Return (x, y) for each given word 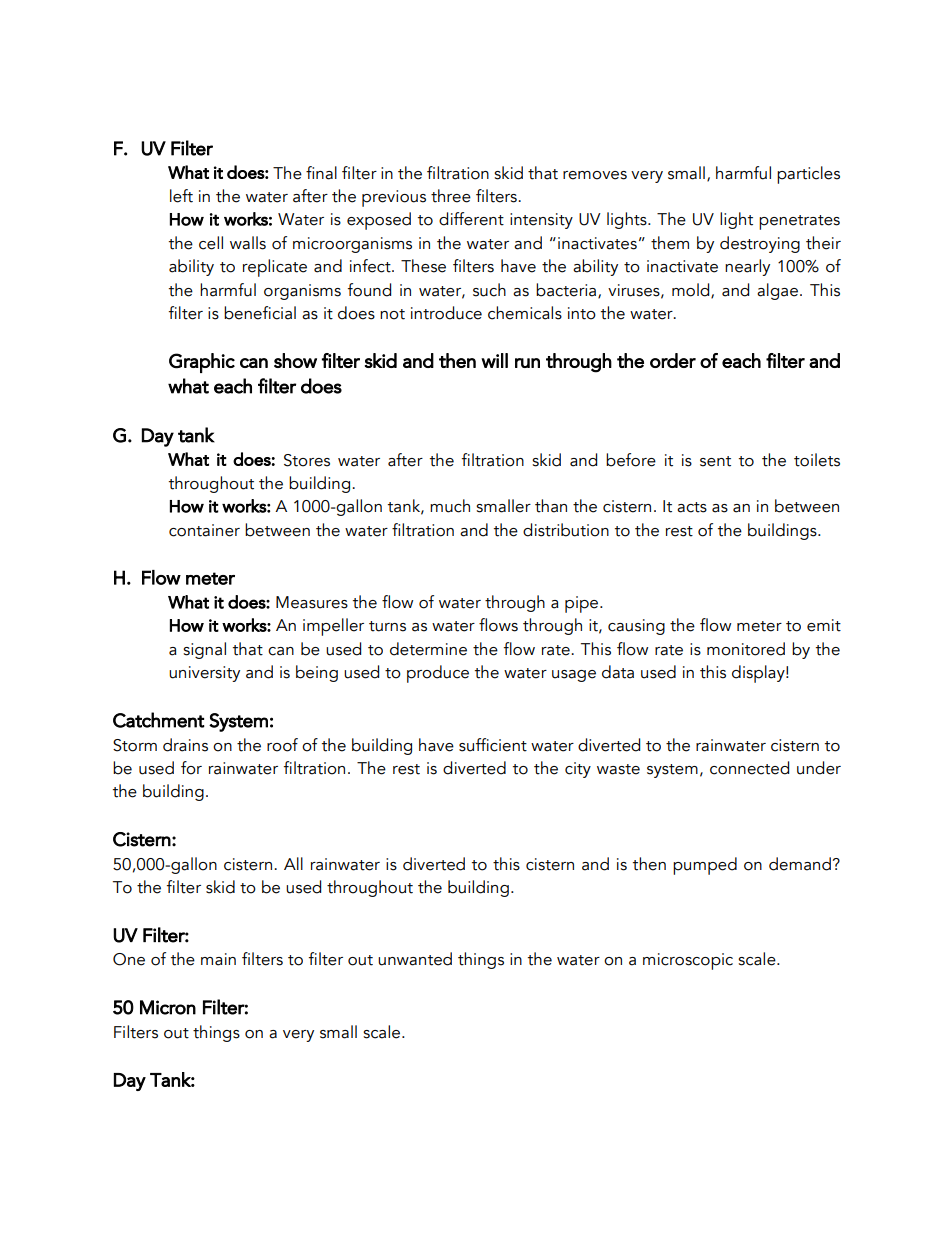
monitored (746, 649)
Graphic (202, 363)
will (494, 360)
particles (808, 175)
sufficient (493, 745)
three (451, 196)
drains (185, 745)
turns (387, 626)
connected (749, 768)
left (181, 196)
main (218, 959)
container (204, 530)
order (673, 360)
